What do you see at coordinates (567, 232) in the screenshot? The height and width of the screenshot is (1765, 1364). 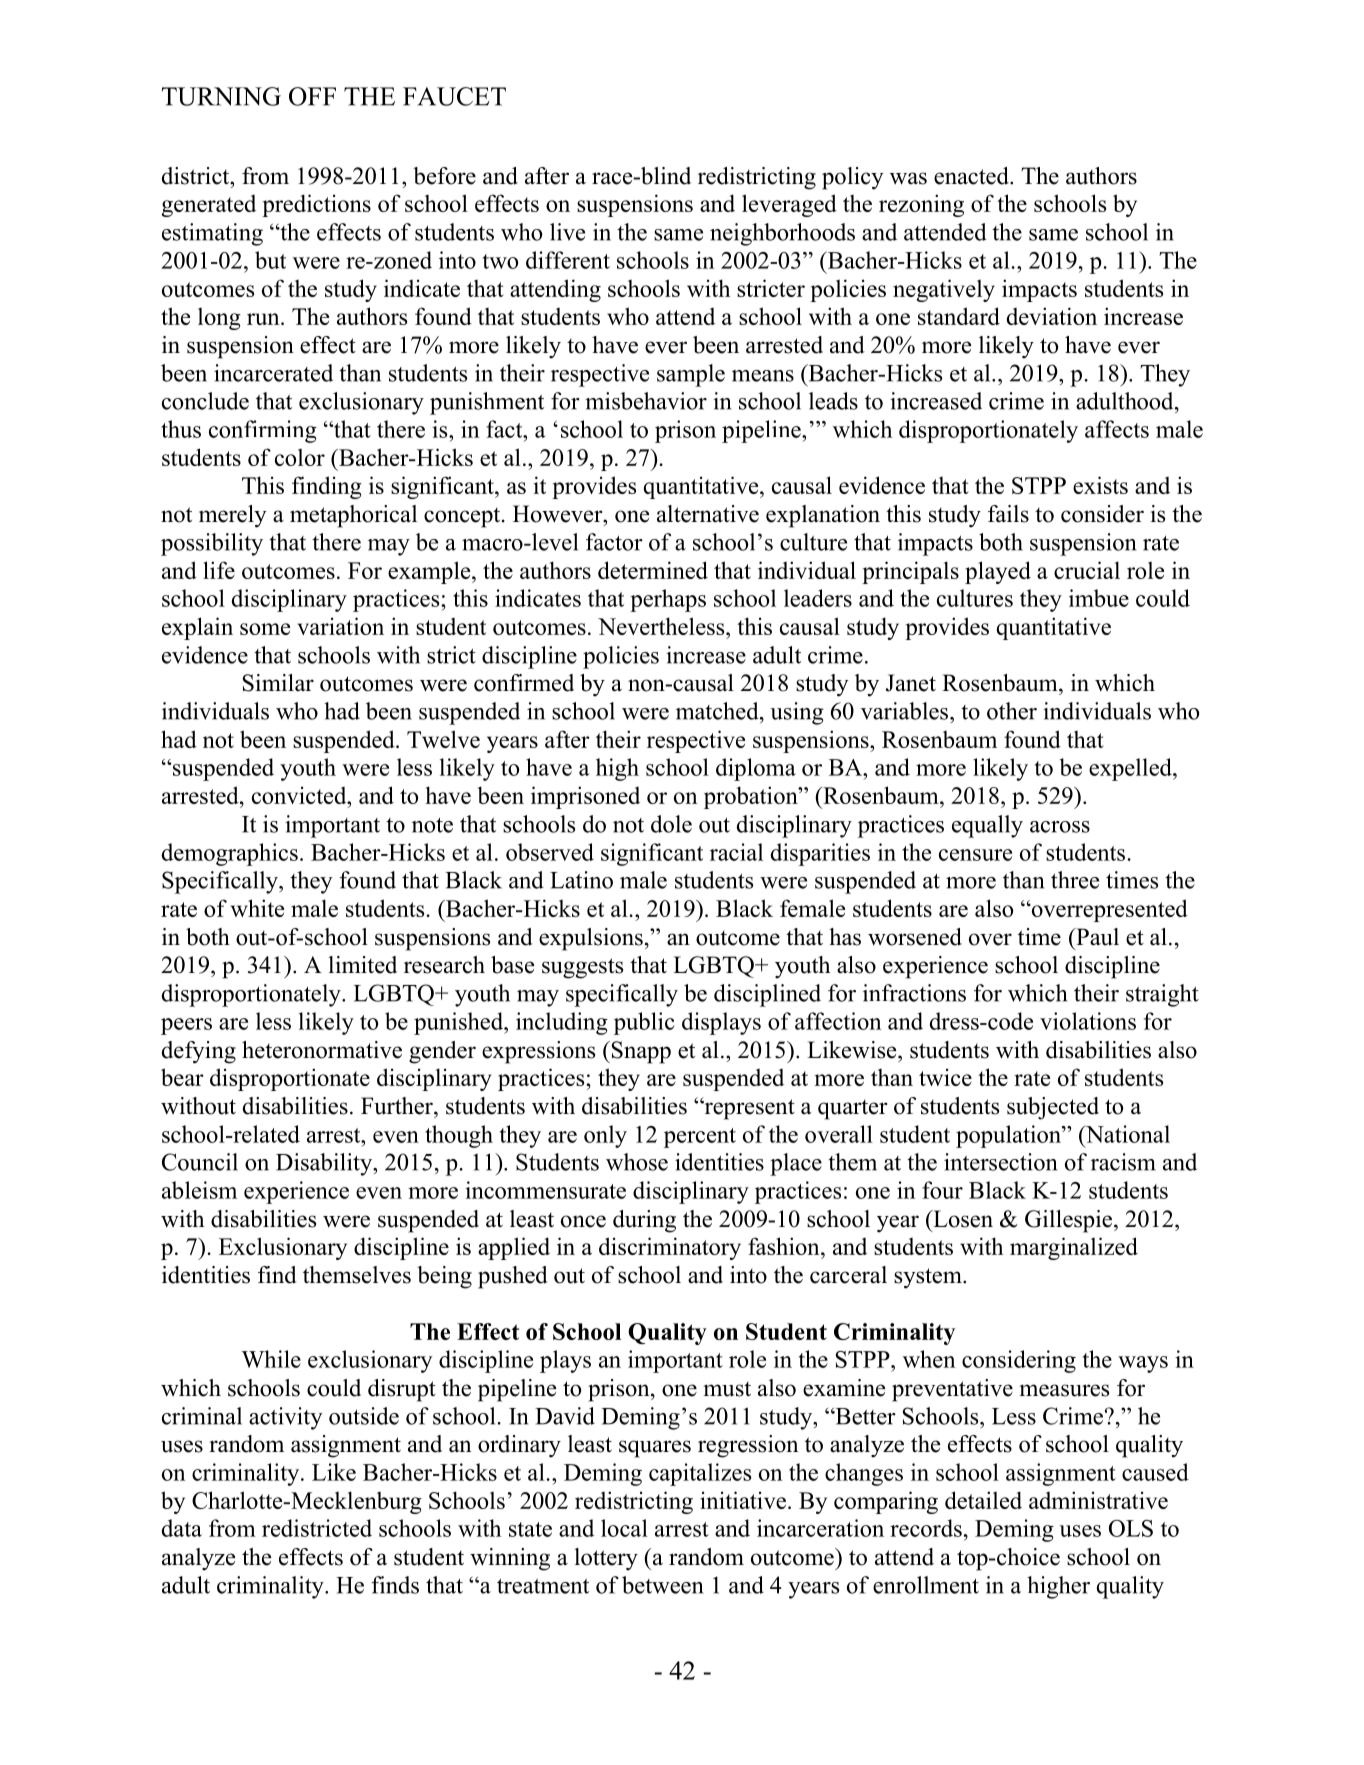 I see `live` at bounding box center [567, 232].
